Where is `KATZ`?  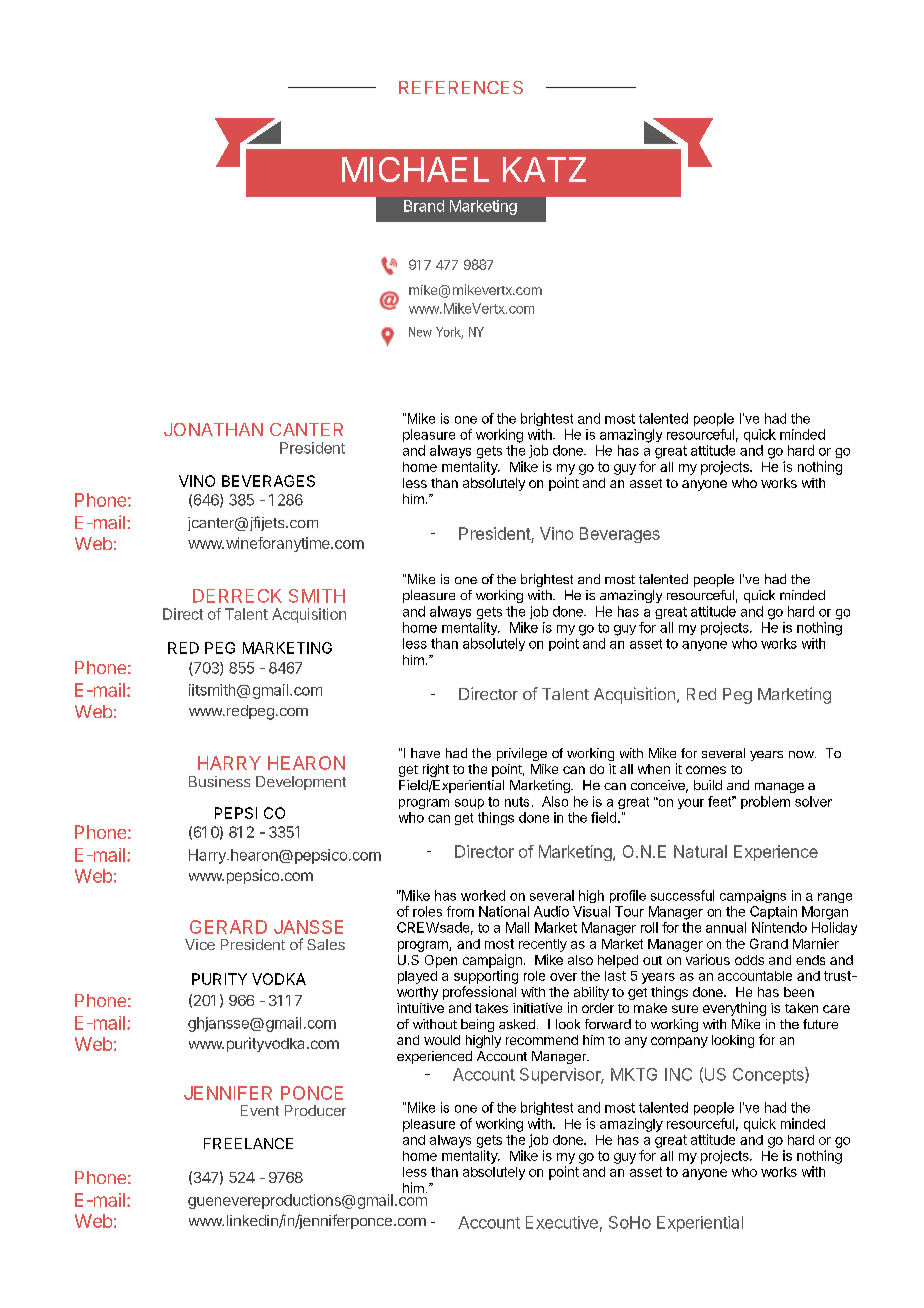
KATZ is located at coordinates (544, 169).
